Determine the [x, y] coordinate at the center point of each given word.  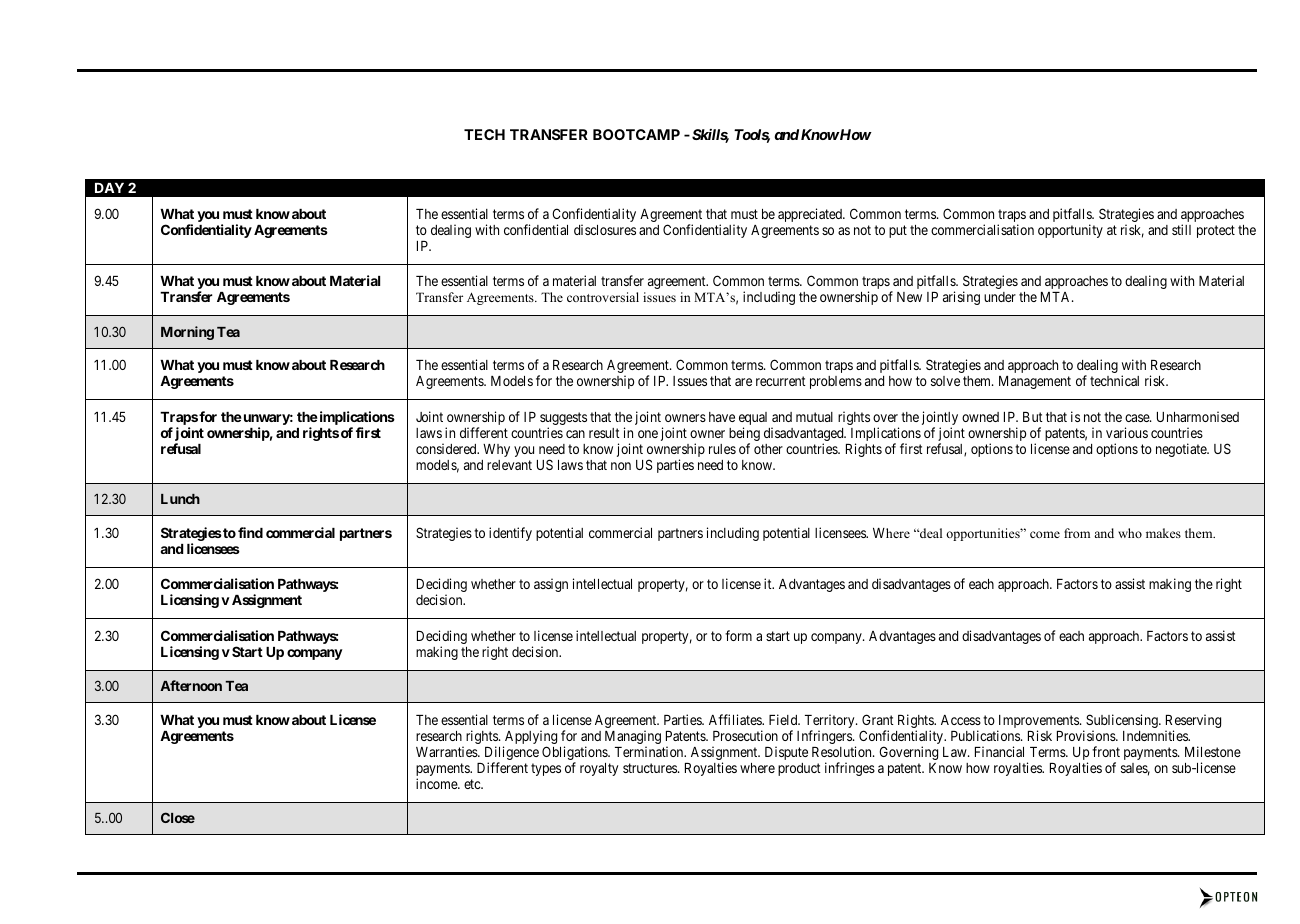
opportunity [1070, 231]
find [250, 532]
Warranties [447, 751]
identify [510, 534]
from [1077, 533]
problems [836, 382]
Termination [650, 751]
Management [1035, 382]
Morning [187, 333]
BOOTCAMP [636, 134]
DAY [109, 188]
